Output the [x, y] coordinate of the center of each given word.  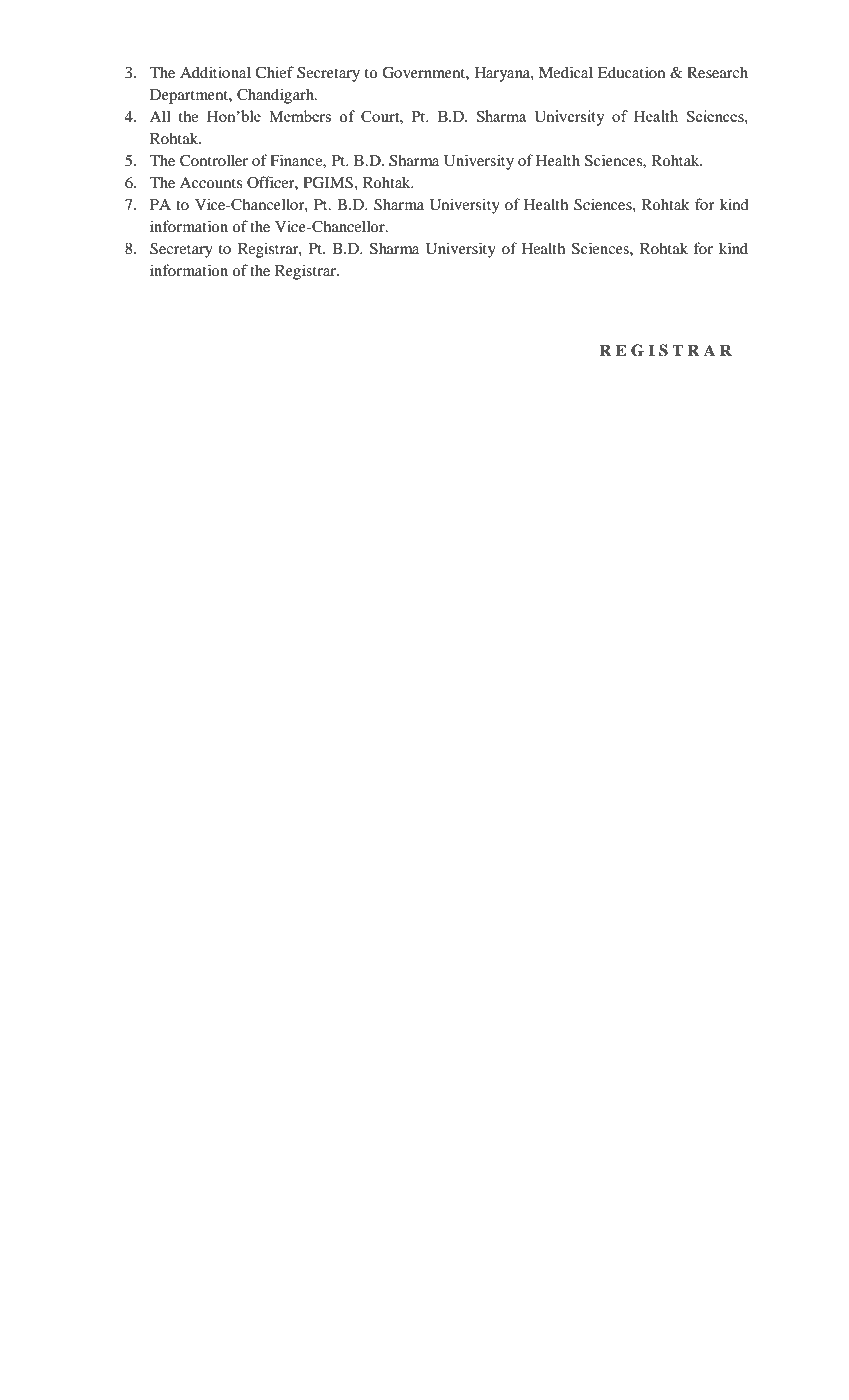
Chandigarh [276, 96]
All [160, 116]
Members [300, 116]
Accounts [211, 182]
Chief [274, 72]
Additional [215, 72]
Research [717, 72]
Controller [214, 160]
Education [631, 72]
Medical [566, 72]
